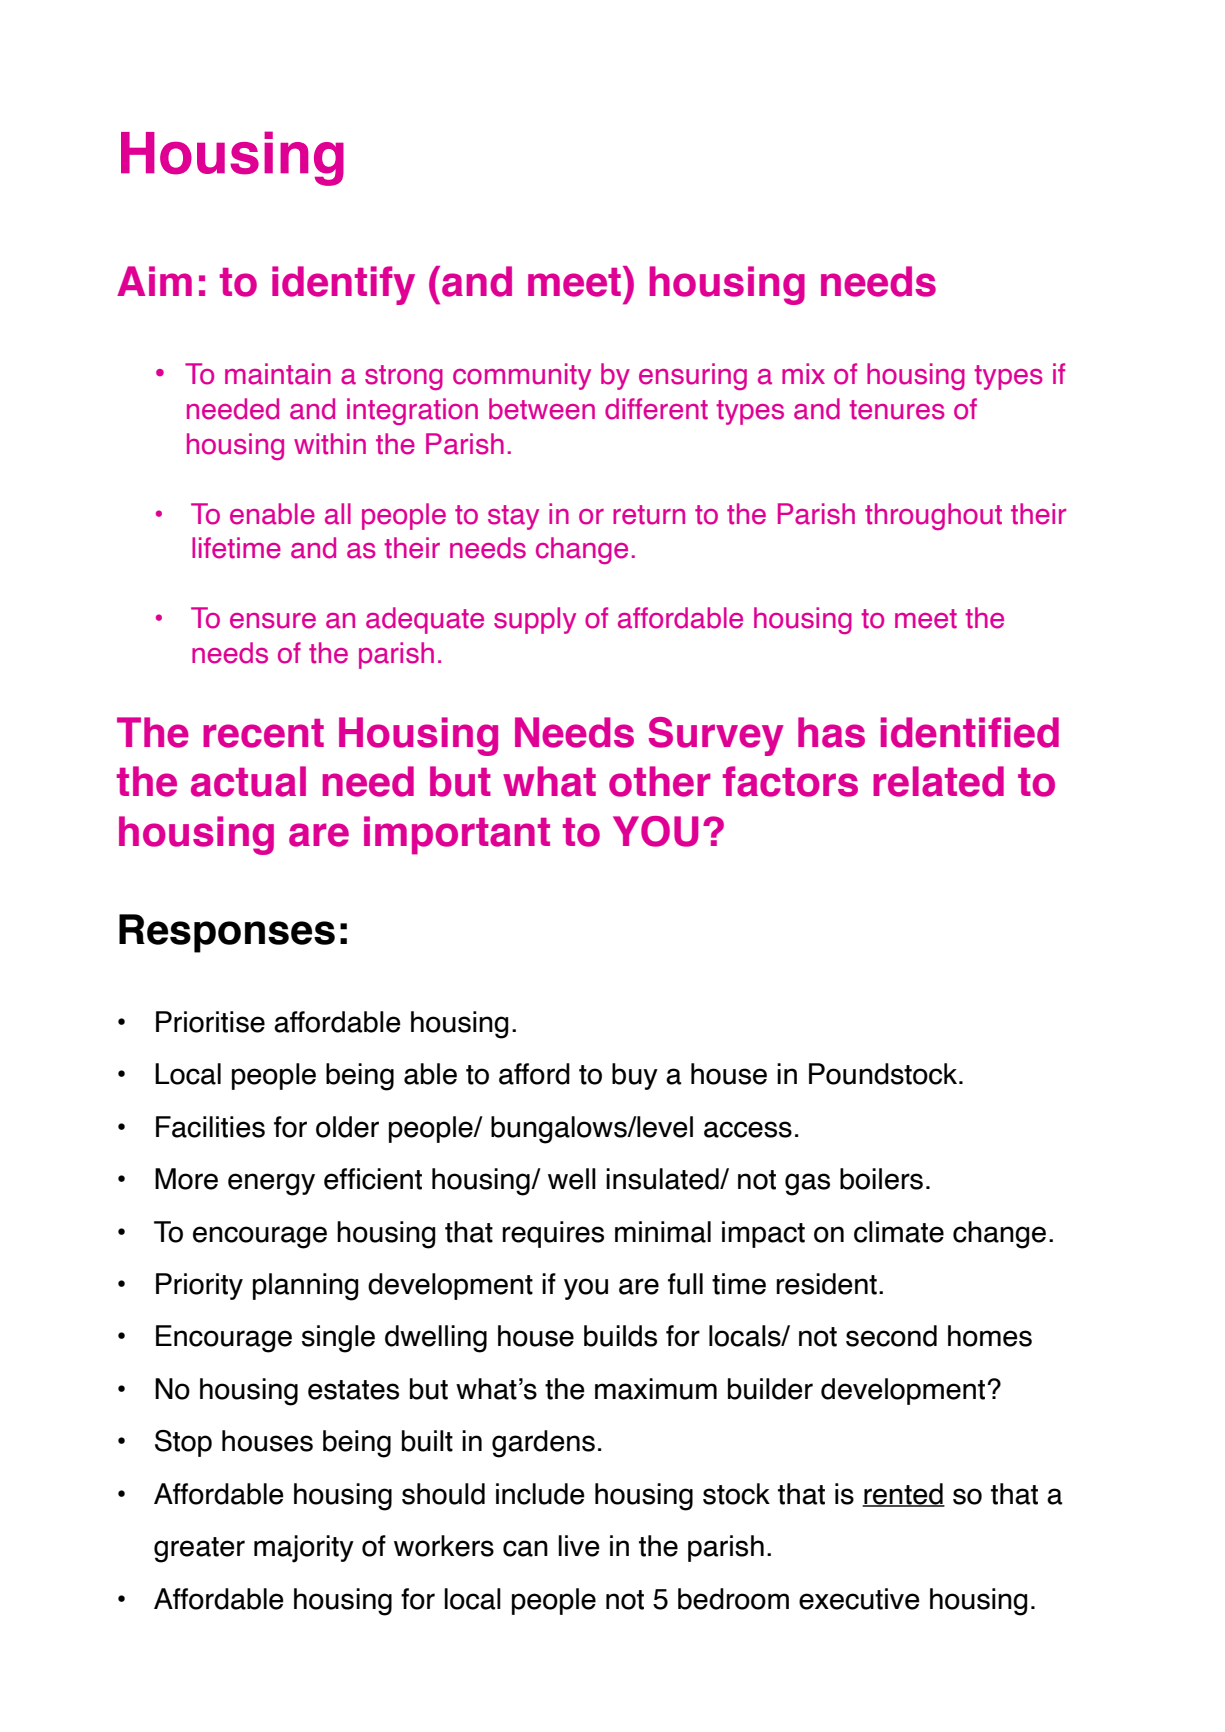 The height and width of the document is (1732, 1225). What do you see at coordinates (210, 1127) in the document?
I see `Facilities` at bounding box center [210, 1127].
